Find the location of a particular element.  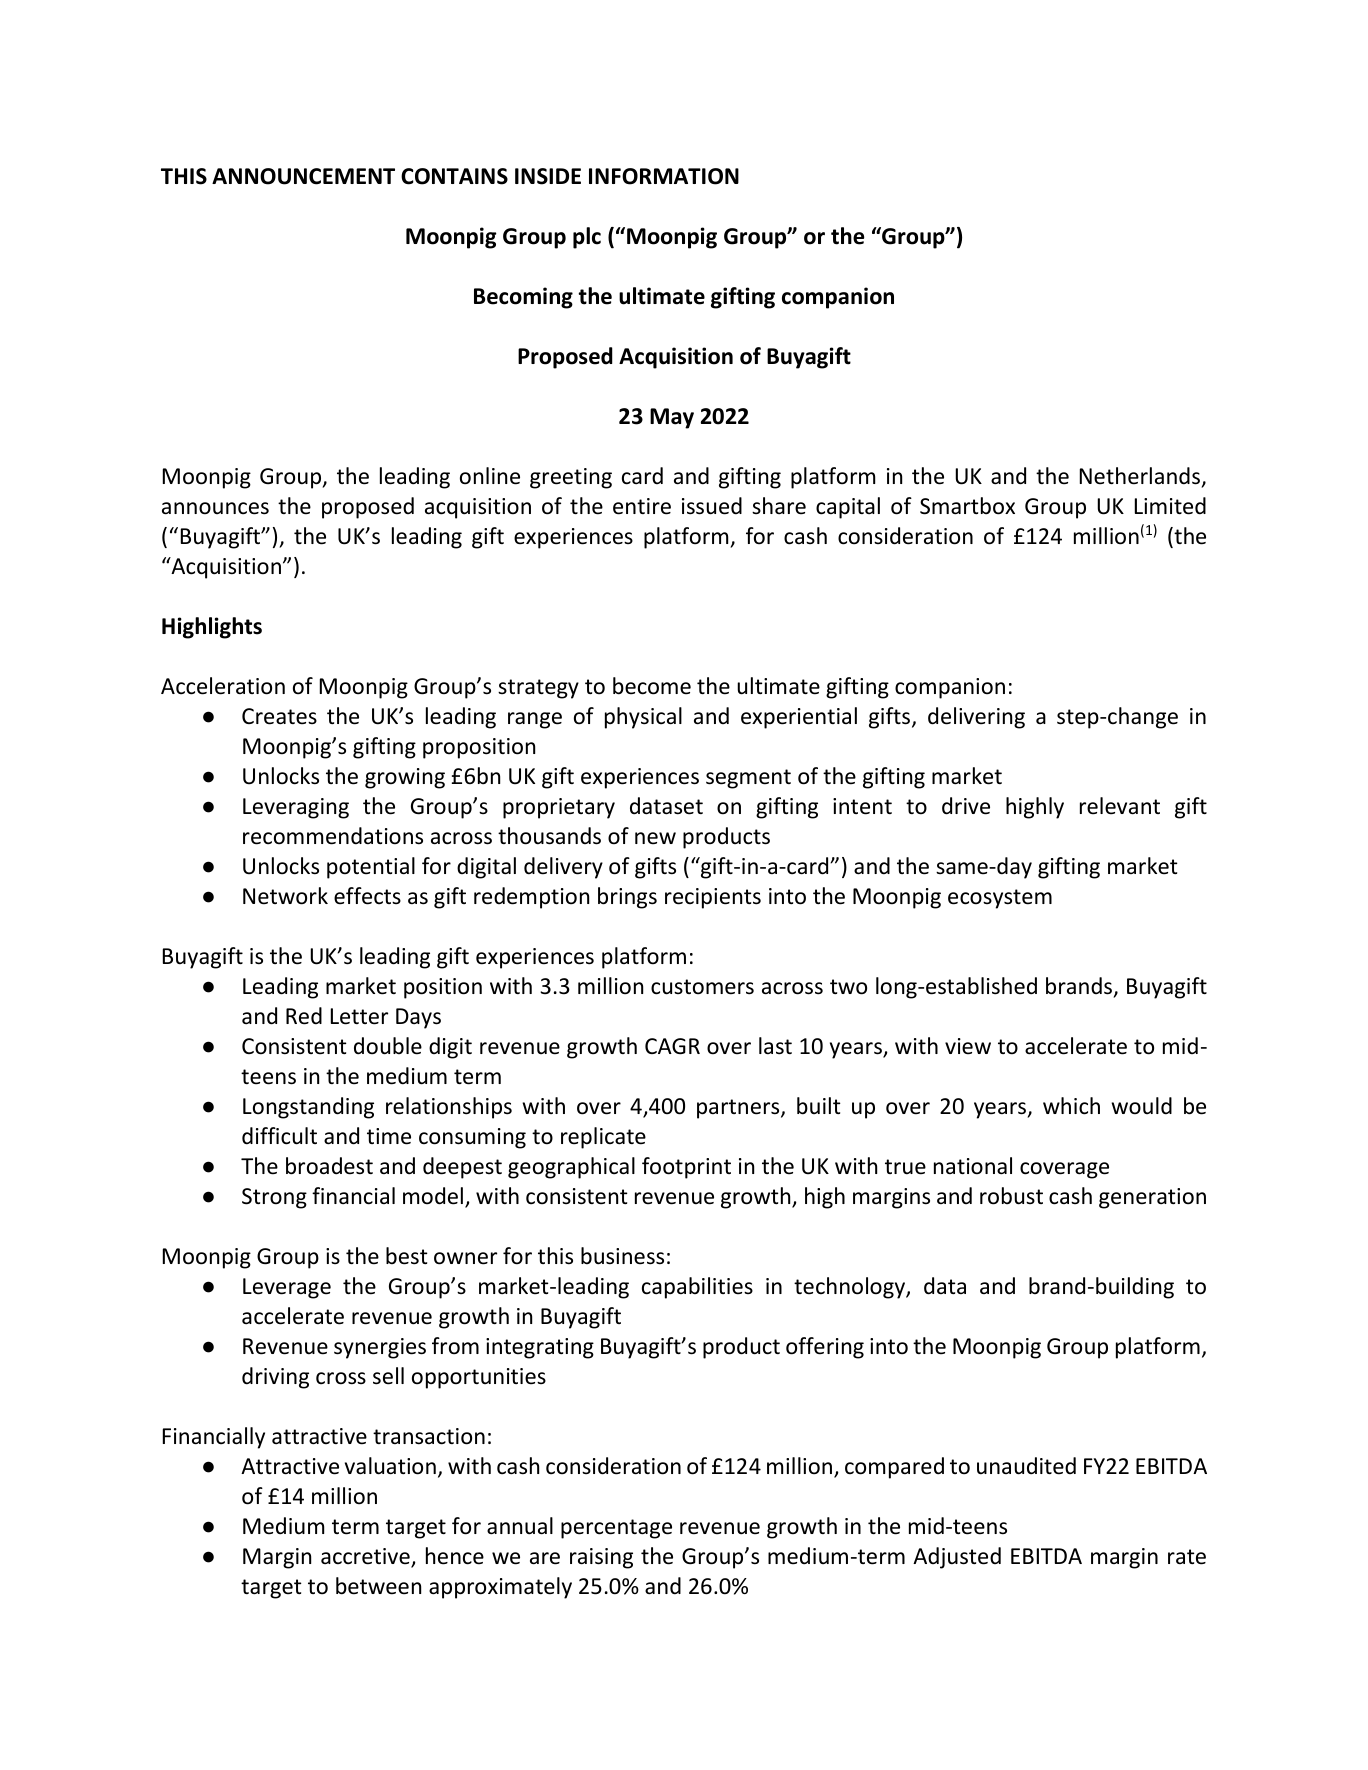

between is located at coordinates (378, 1586).
